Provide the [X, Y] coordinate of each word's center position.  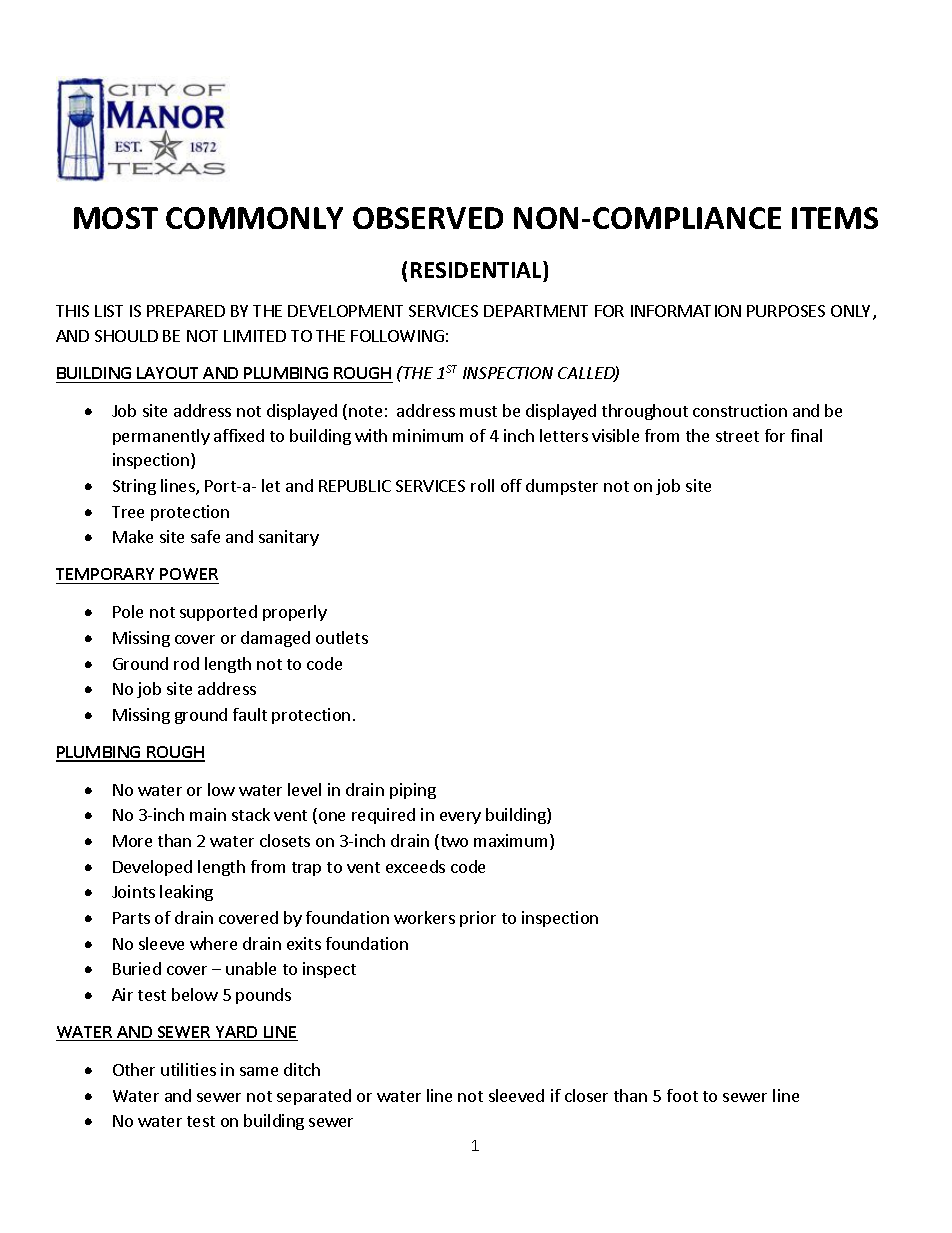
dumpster [562, 487]
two [453, 842]
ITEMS [835, 218]
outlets [342, 637]
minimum [428, 435]
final [806, 435]
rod [186, 663]
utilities [188, 1069]
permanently [161, 437]
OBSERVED [428, 218]
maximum [510, 840]
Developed [152, 868]
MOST [116, 218]
